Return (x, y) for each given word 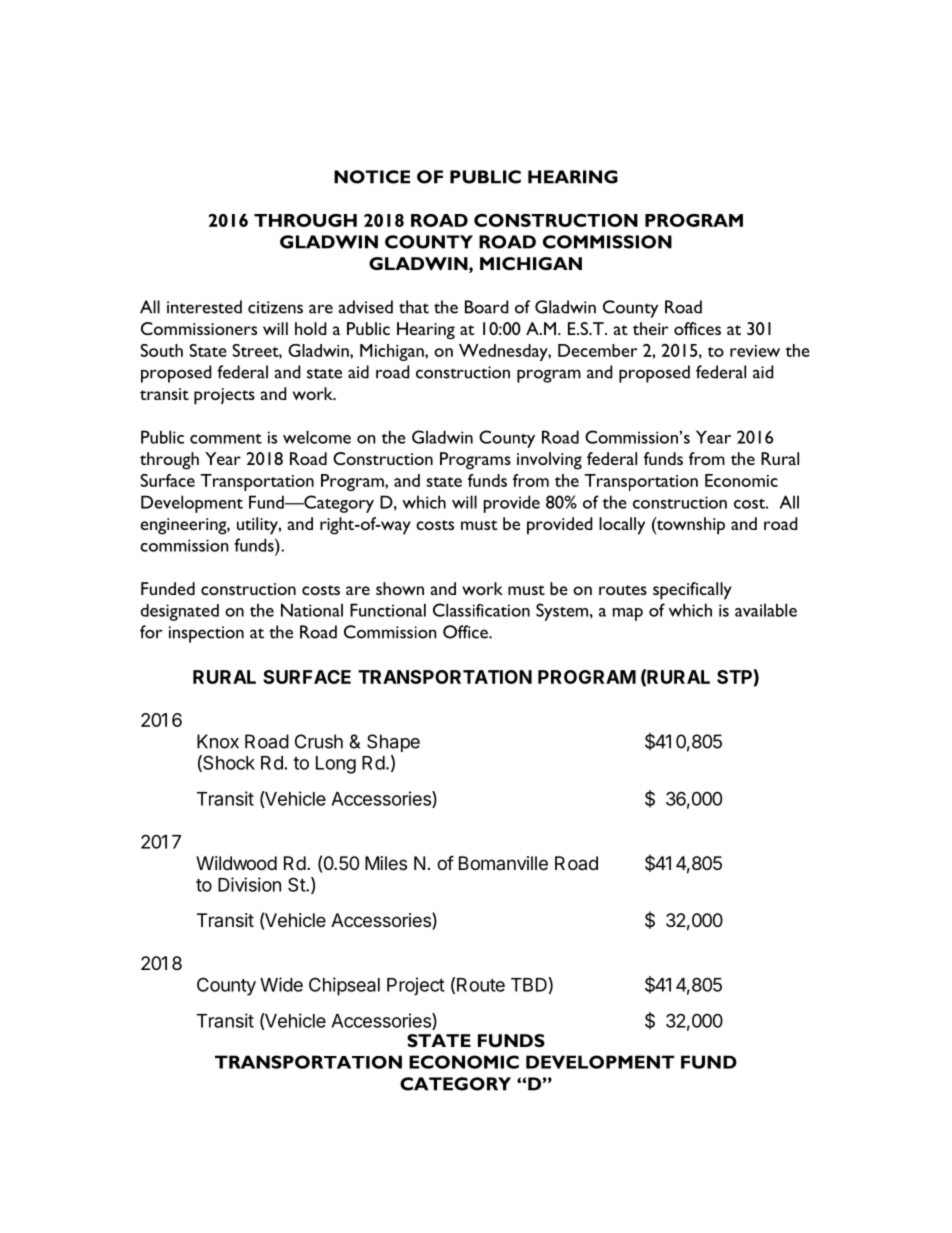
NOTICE (372, 177)
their (651, 328)
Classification (481, 610)
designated (180, 612)
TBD (529, 985)
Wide (281, 984)
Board (486, 307)
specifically (692, 591)
